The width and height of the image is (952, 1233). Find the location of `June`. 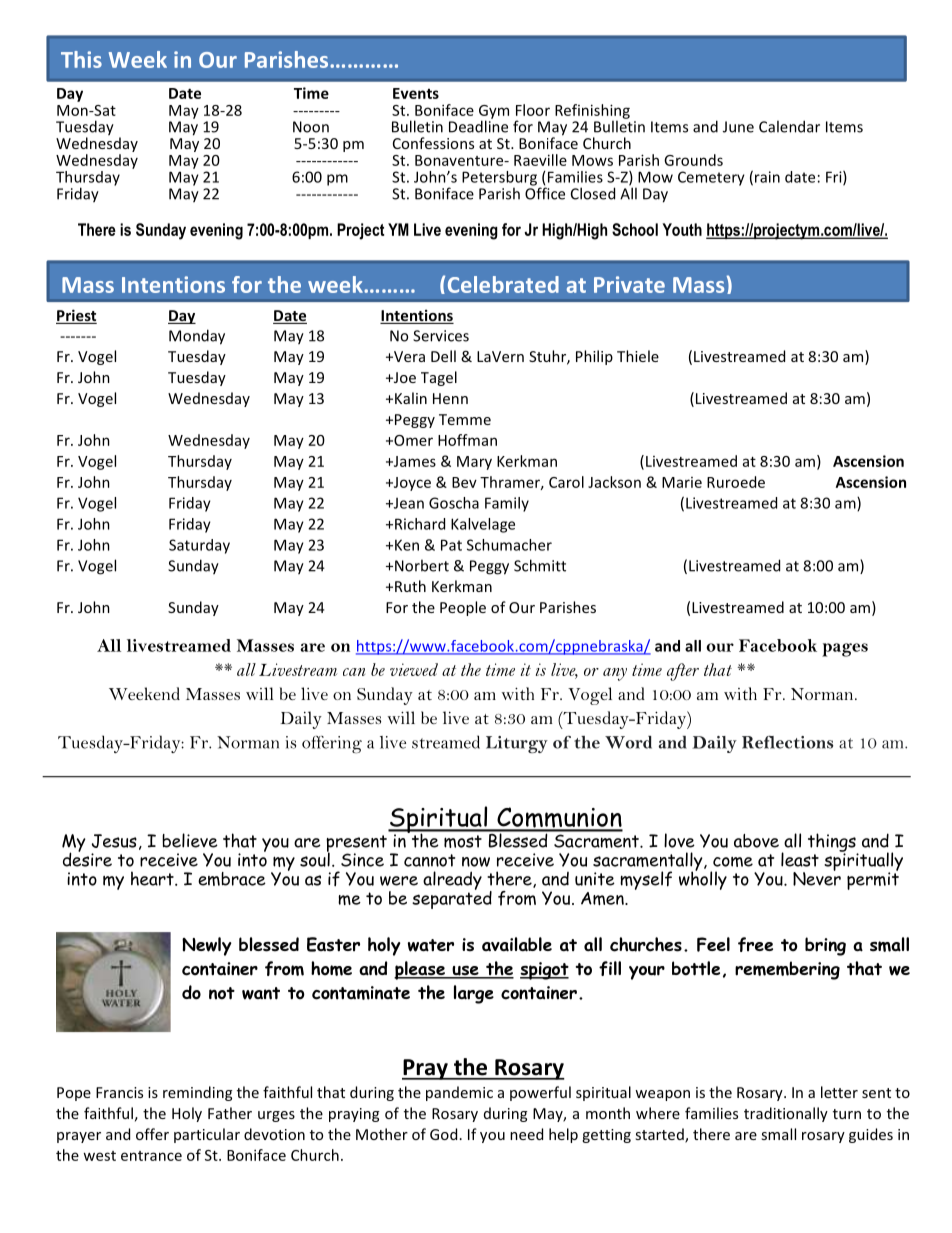

June is located at coordinates (738, 127).
